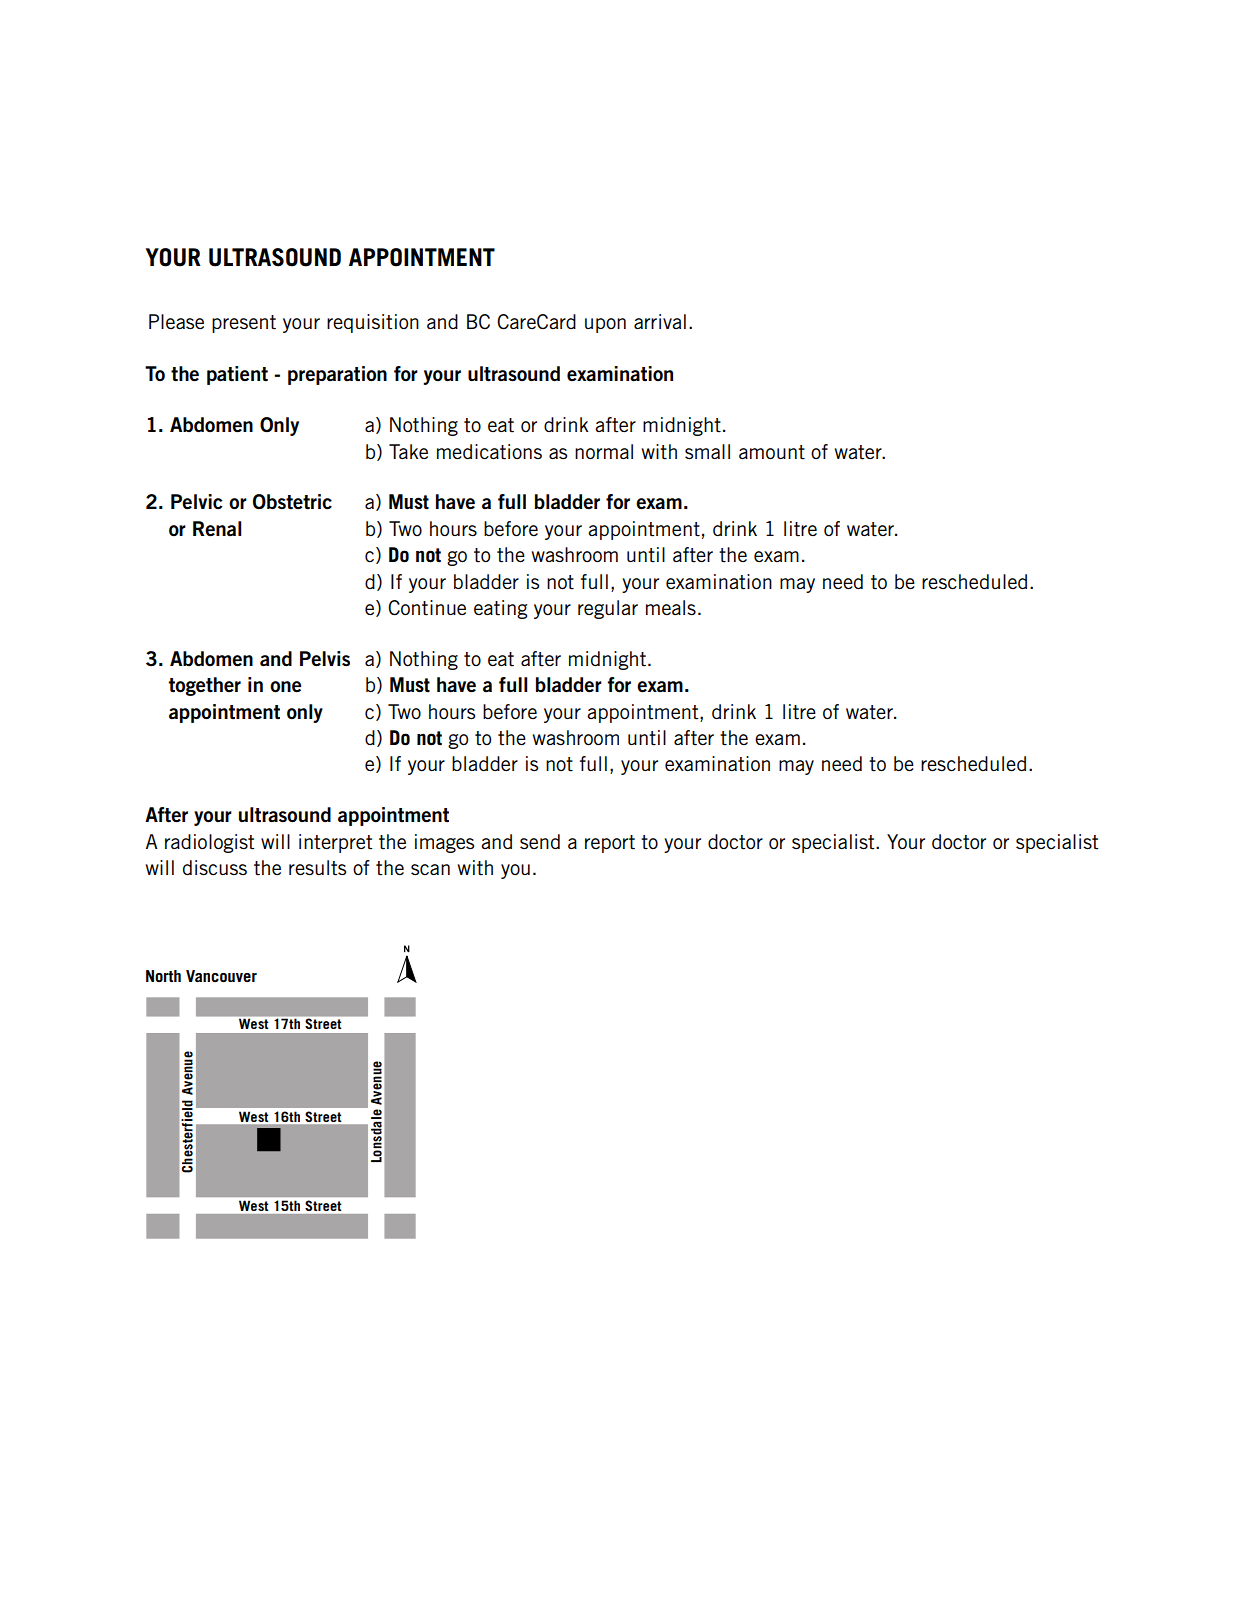 This image has height=1609, width=1244. I want to click on scan, so click(430, 869).
